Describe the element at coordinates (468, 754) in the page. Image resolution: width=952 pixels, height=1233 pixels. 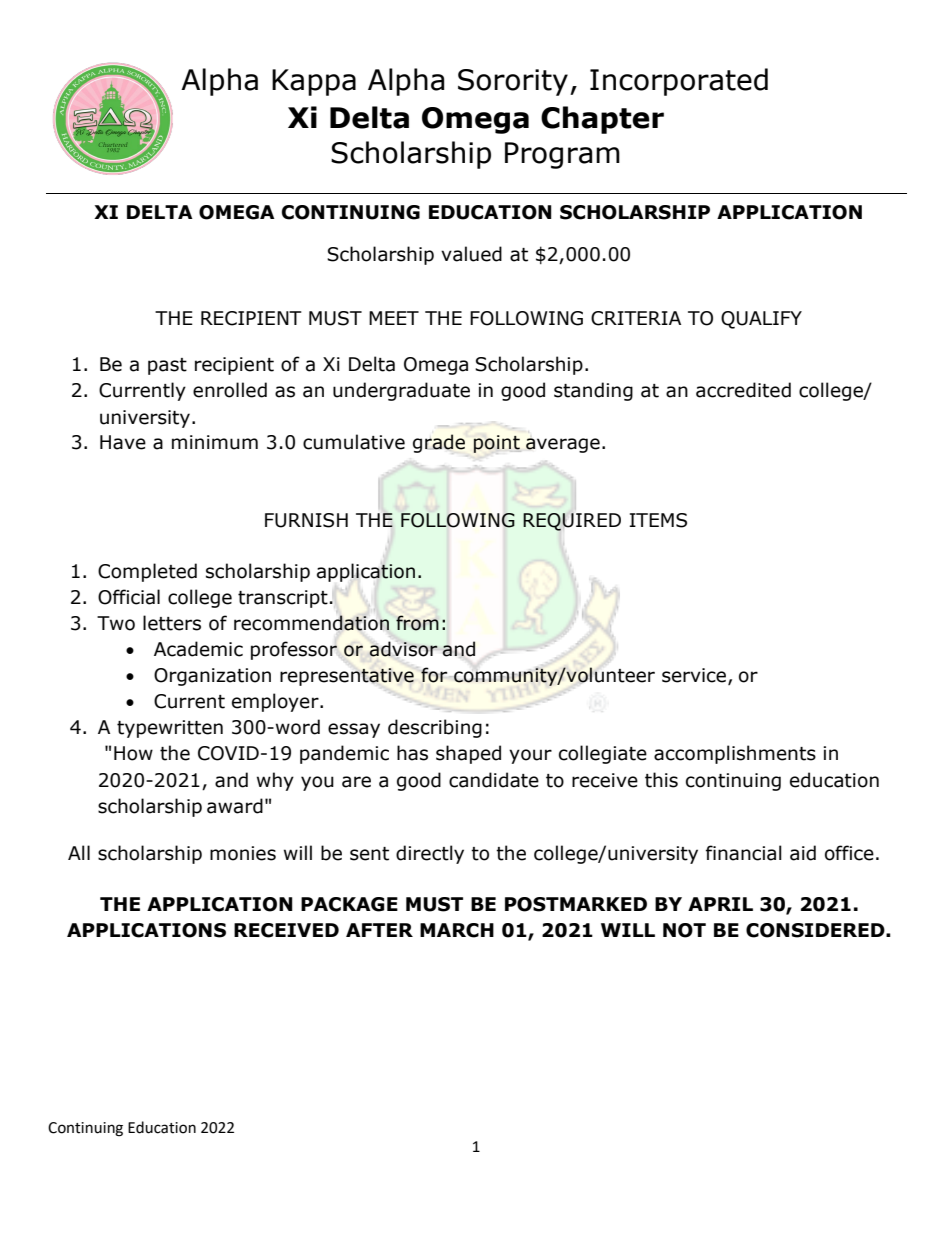
I see `shaped` at that location.
